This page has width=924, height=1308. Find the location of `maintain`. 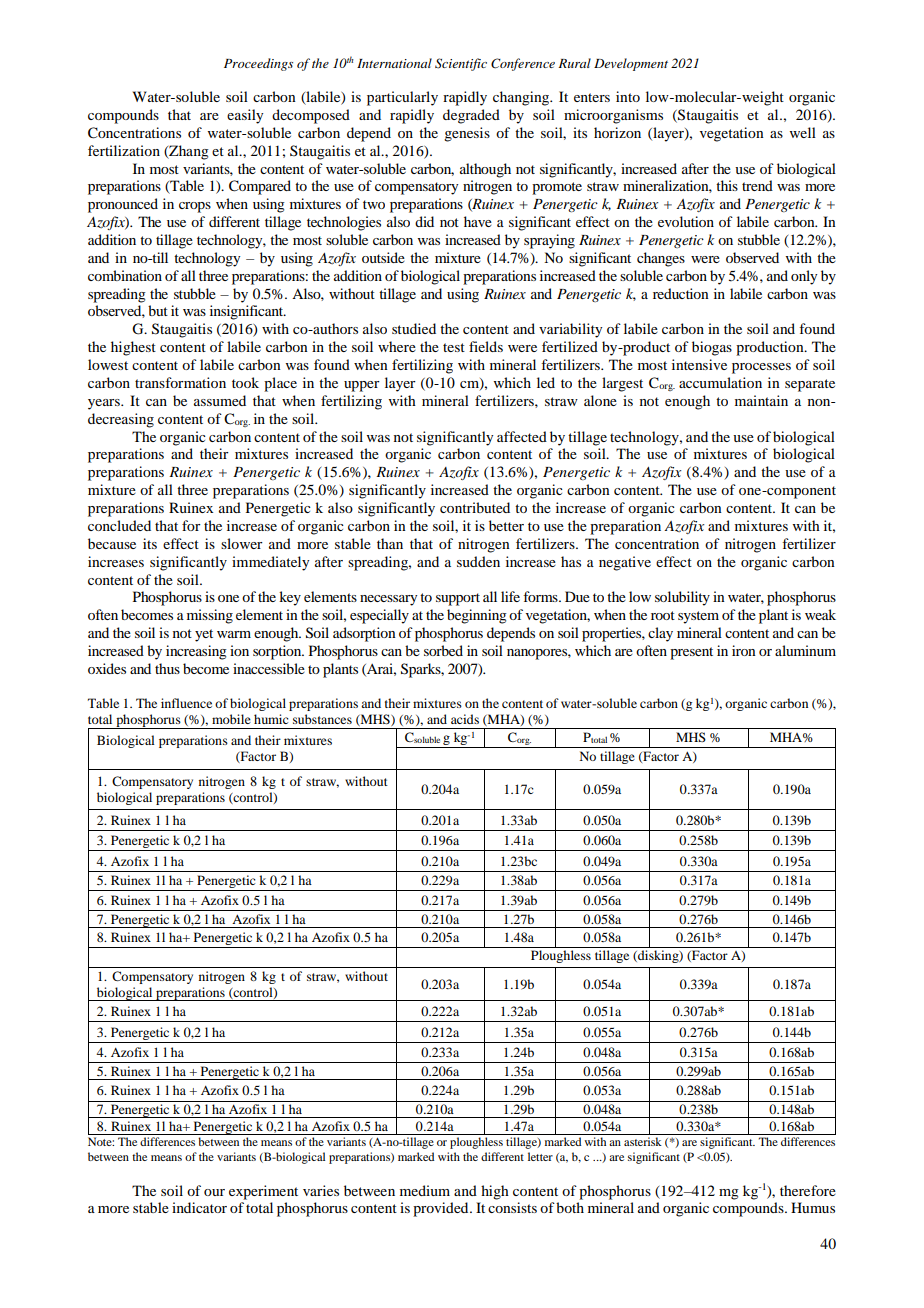

maintain is located at coordinates (761, 400).
